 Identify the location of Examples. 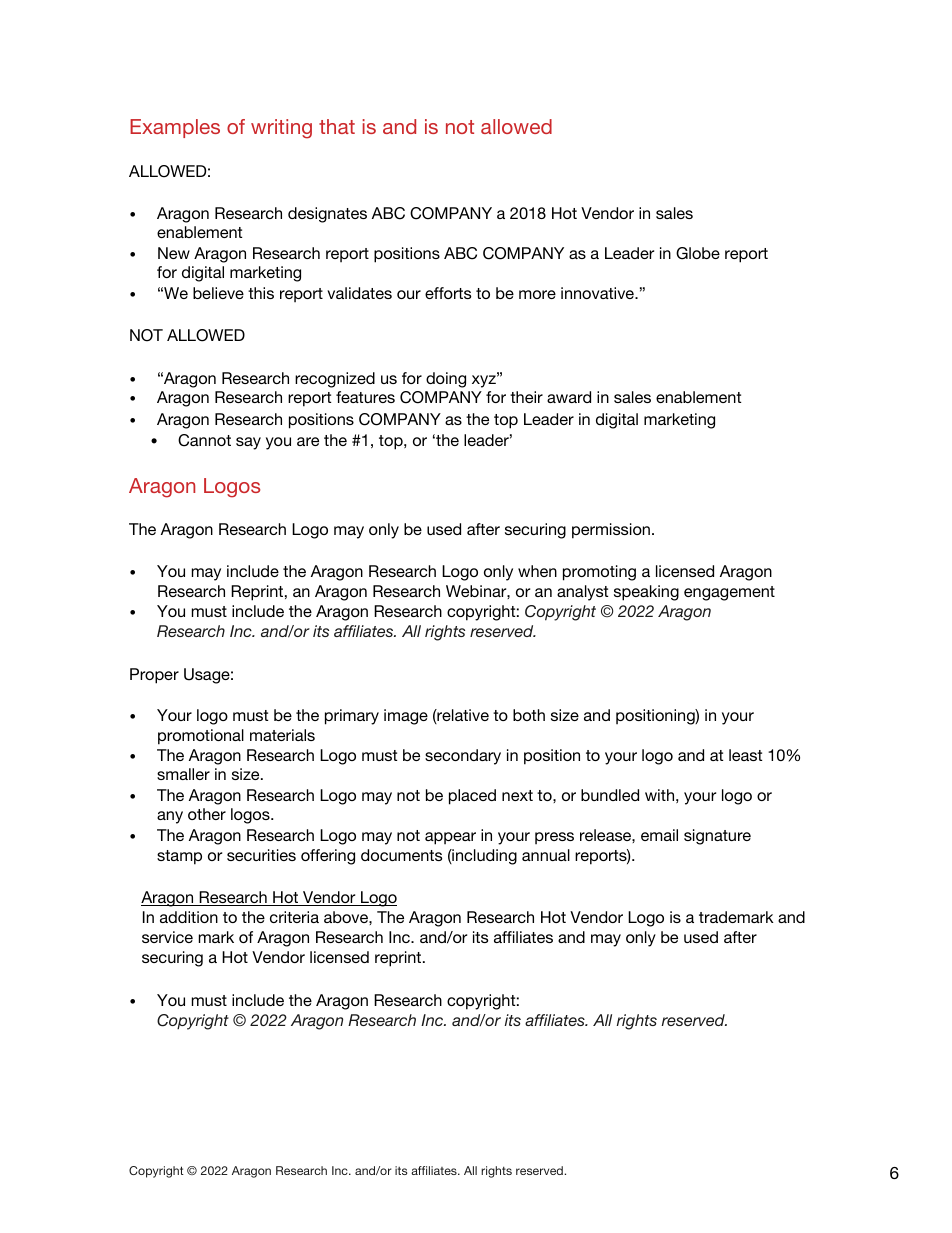
(175, 128).
